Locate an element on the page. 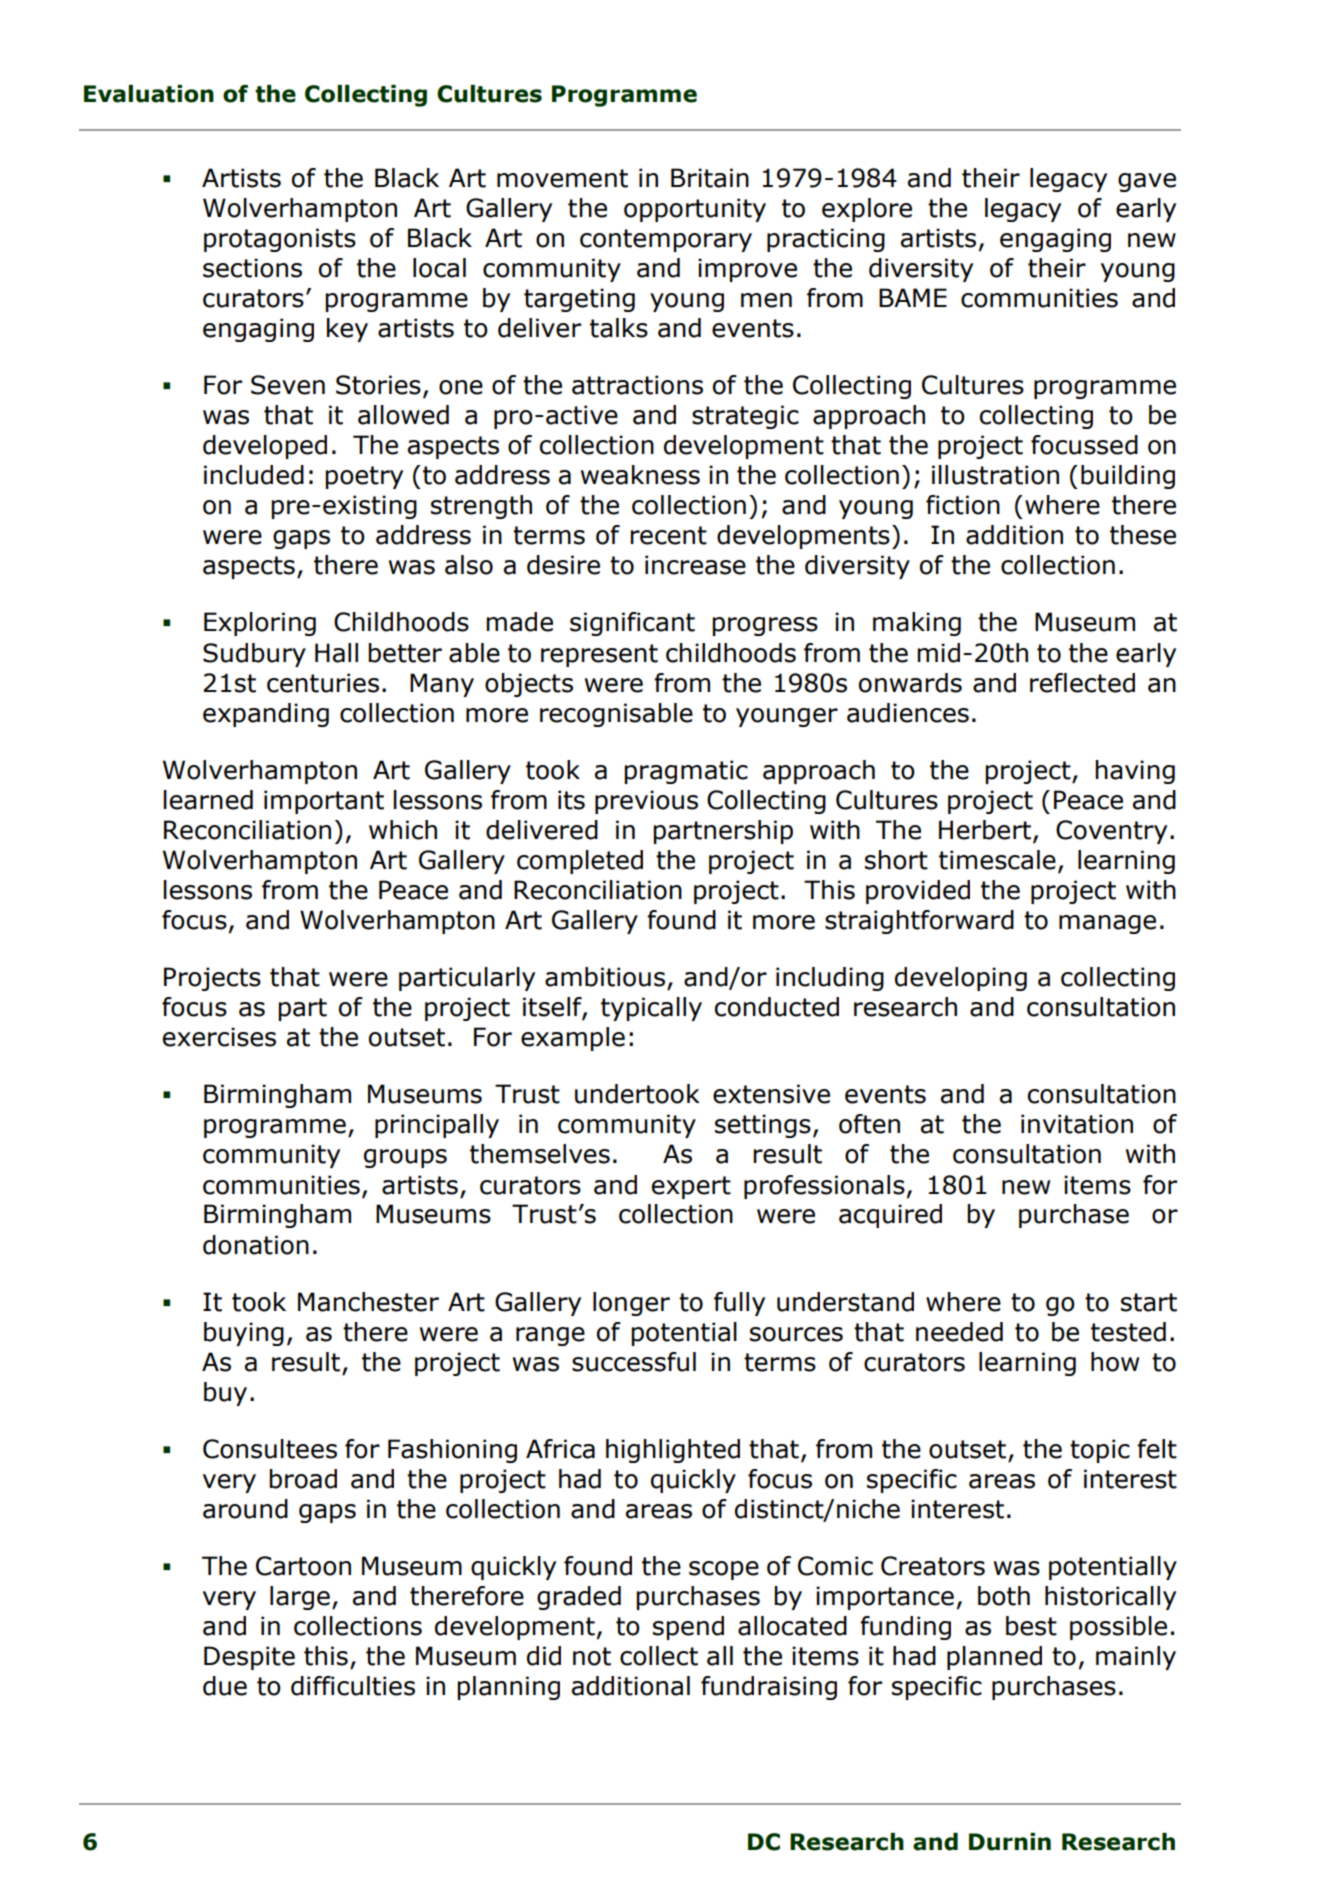 The height and width of the page is (1893, 1339). gave is located at coordinates (1147, 182).
